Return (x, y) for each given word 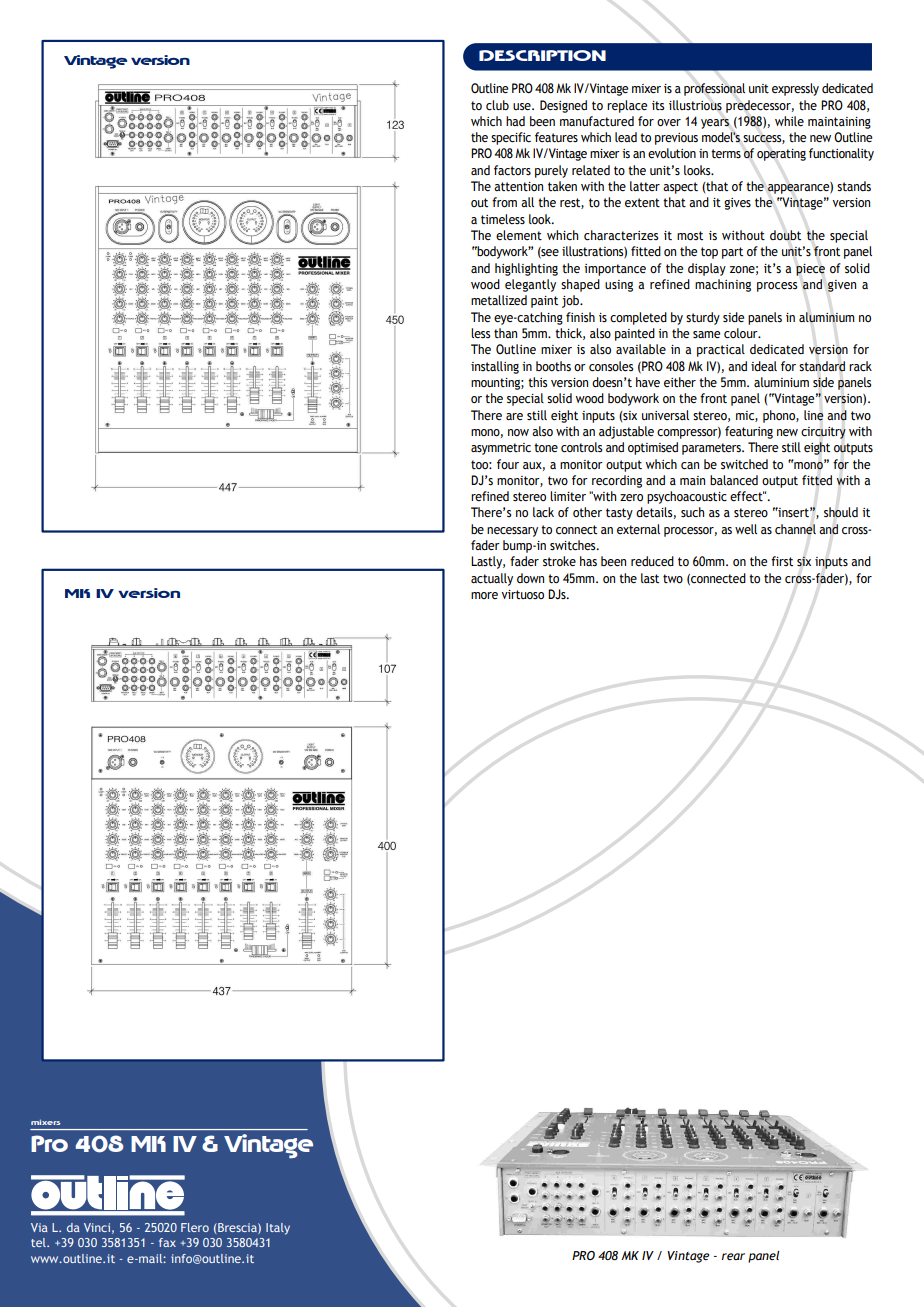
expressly (795, 89)
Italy (278, 1229)
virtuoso (522, 594)
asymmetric (501, 449)
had (515, 121)
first (782, 561)
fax (167, 1242)
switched (744, 464)
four (508, 464)
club (497, 105)
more (484, 595)
